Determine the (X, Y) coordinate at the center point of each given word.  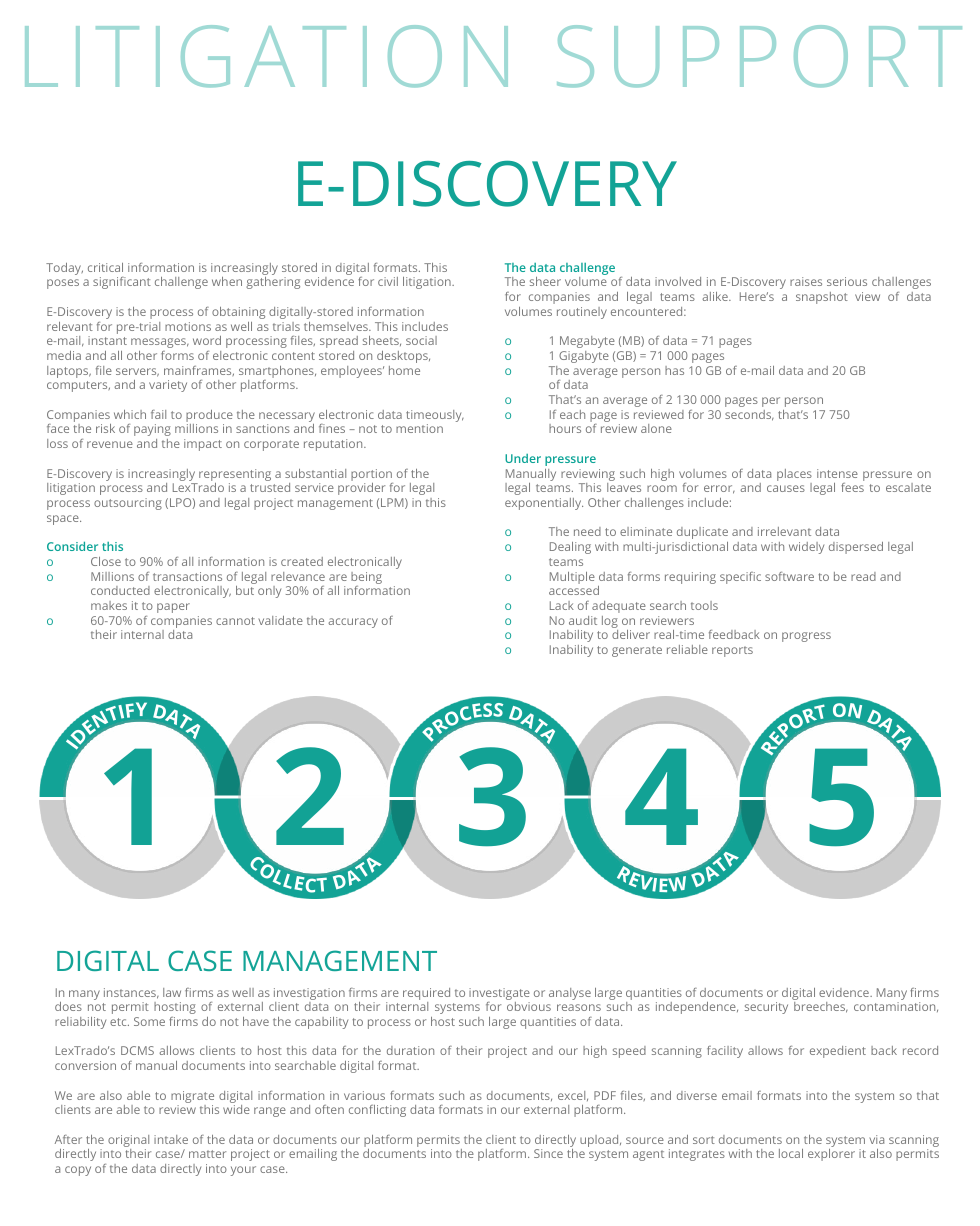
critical (105, 267)
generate (637, 651)
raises (806, 281)
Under (523, 458)
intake (171, 1139)
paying (152, 430)
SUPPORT (759, 56)
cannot (235, 621)
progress (806, 637)
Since (548, 1153)
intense (837, 473)
